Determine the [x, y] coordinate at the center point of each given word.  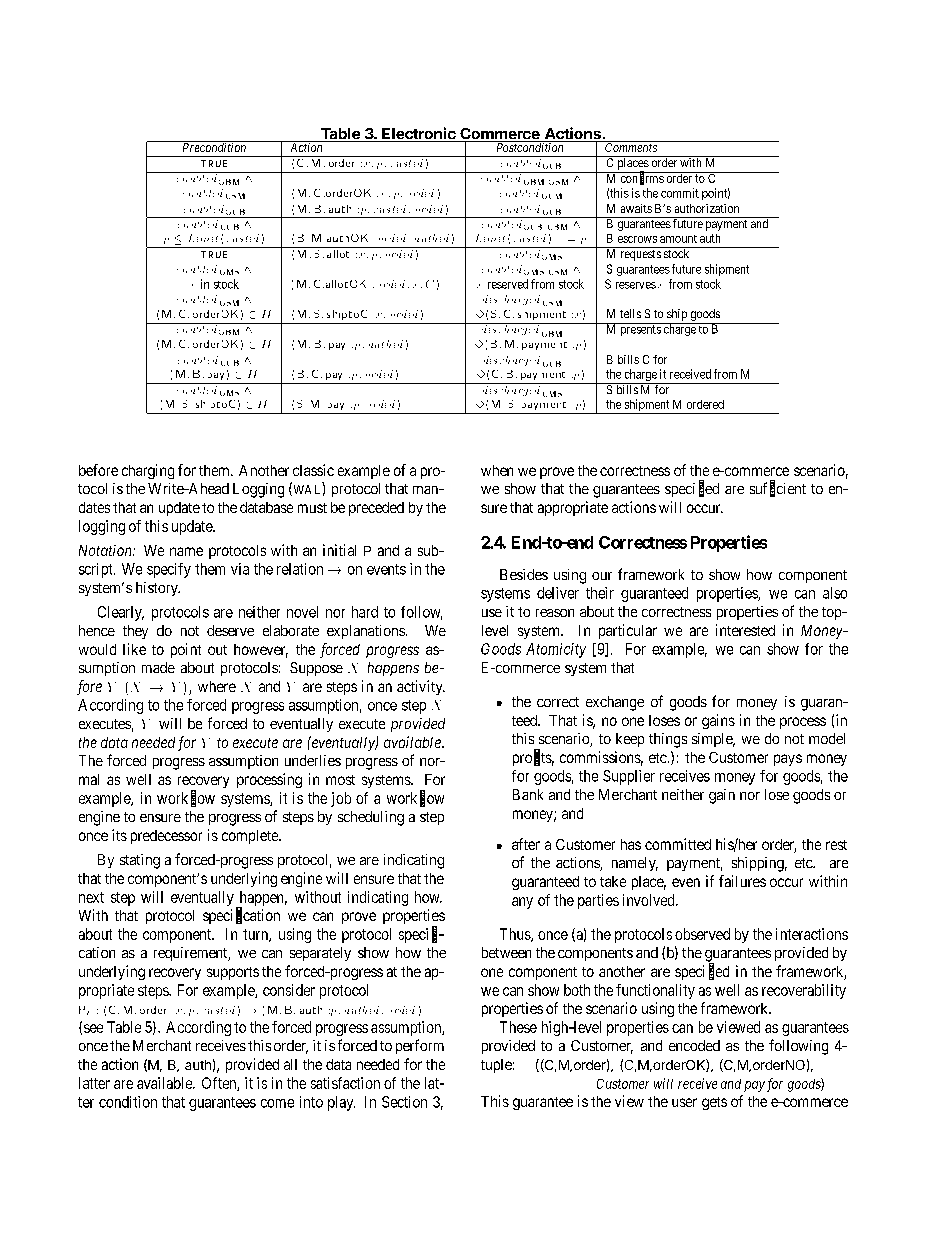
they [135, 632]
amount [678, 239]
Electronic [419, 134]
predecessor [166, 837]
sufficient [778, 489]
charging [148, 471]
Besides [524, 574]
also [835, 593]
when [497, 470]
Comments [631, 146]
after [526, 844]
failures [742, 881]
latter [94, 1083]
